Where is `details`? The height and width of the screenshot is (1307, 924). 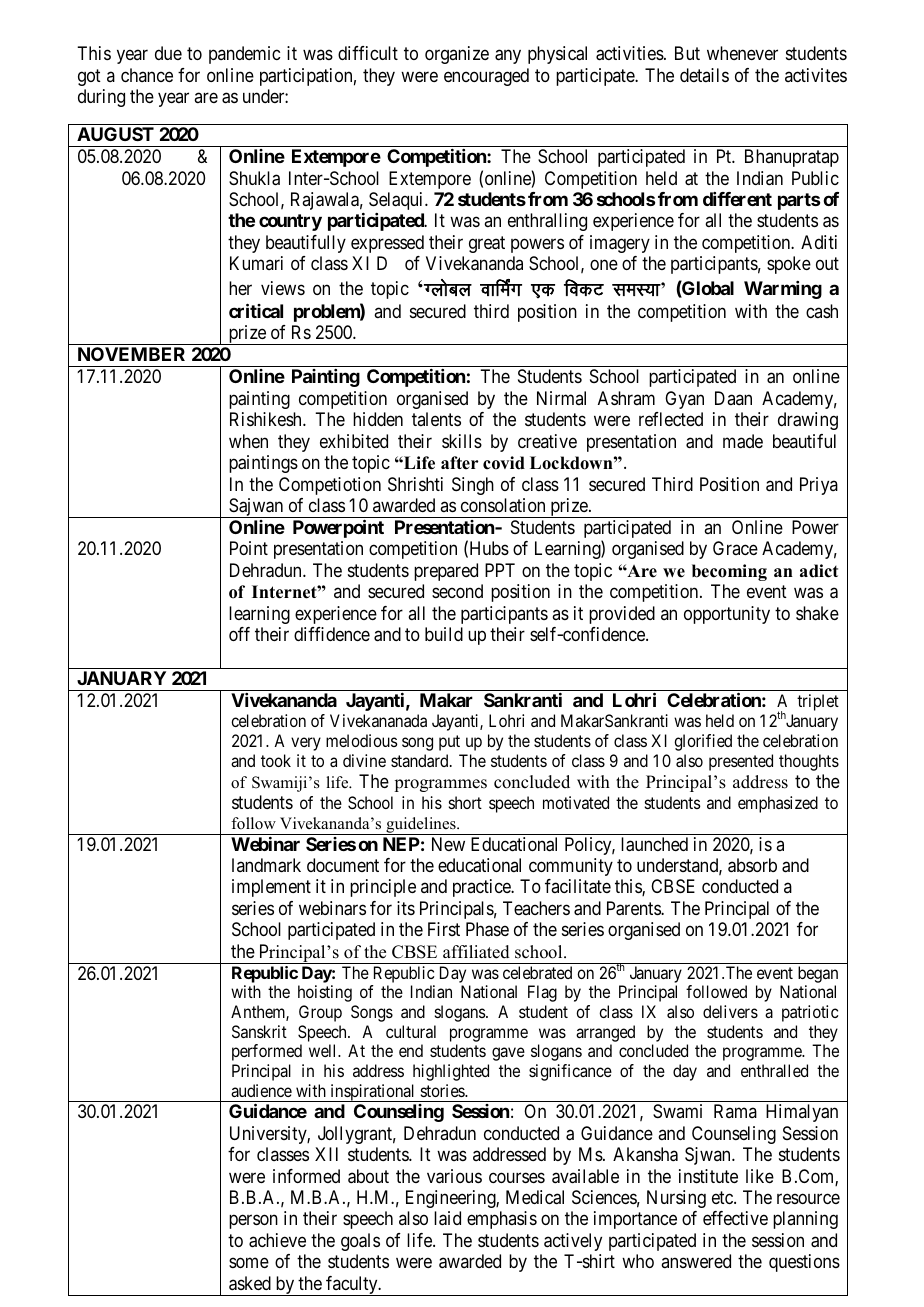
details is located at coordinates (704, 75).
